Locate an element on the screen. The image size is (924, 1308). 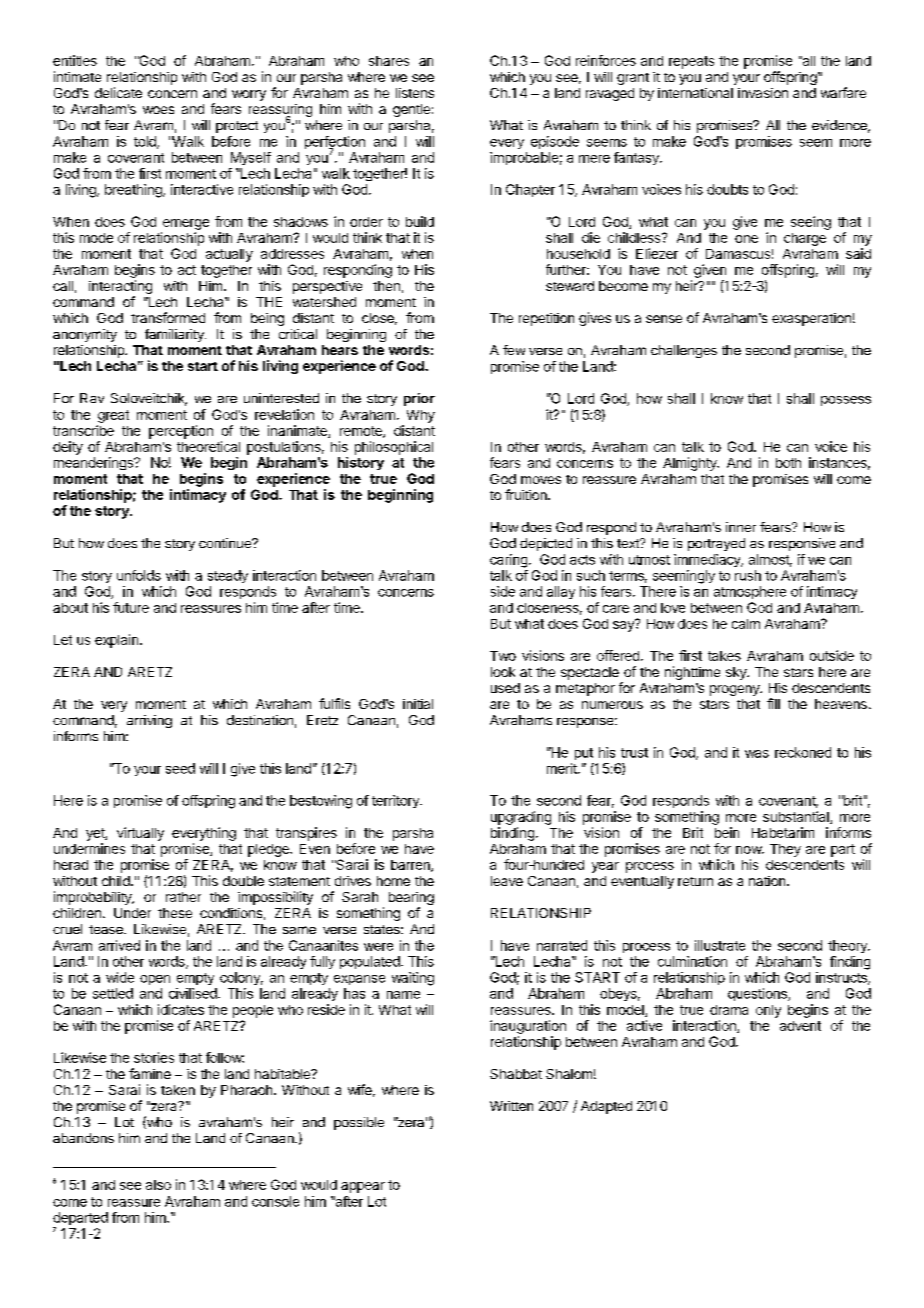
listens is located at coordinates (415, 93).
